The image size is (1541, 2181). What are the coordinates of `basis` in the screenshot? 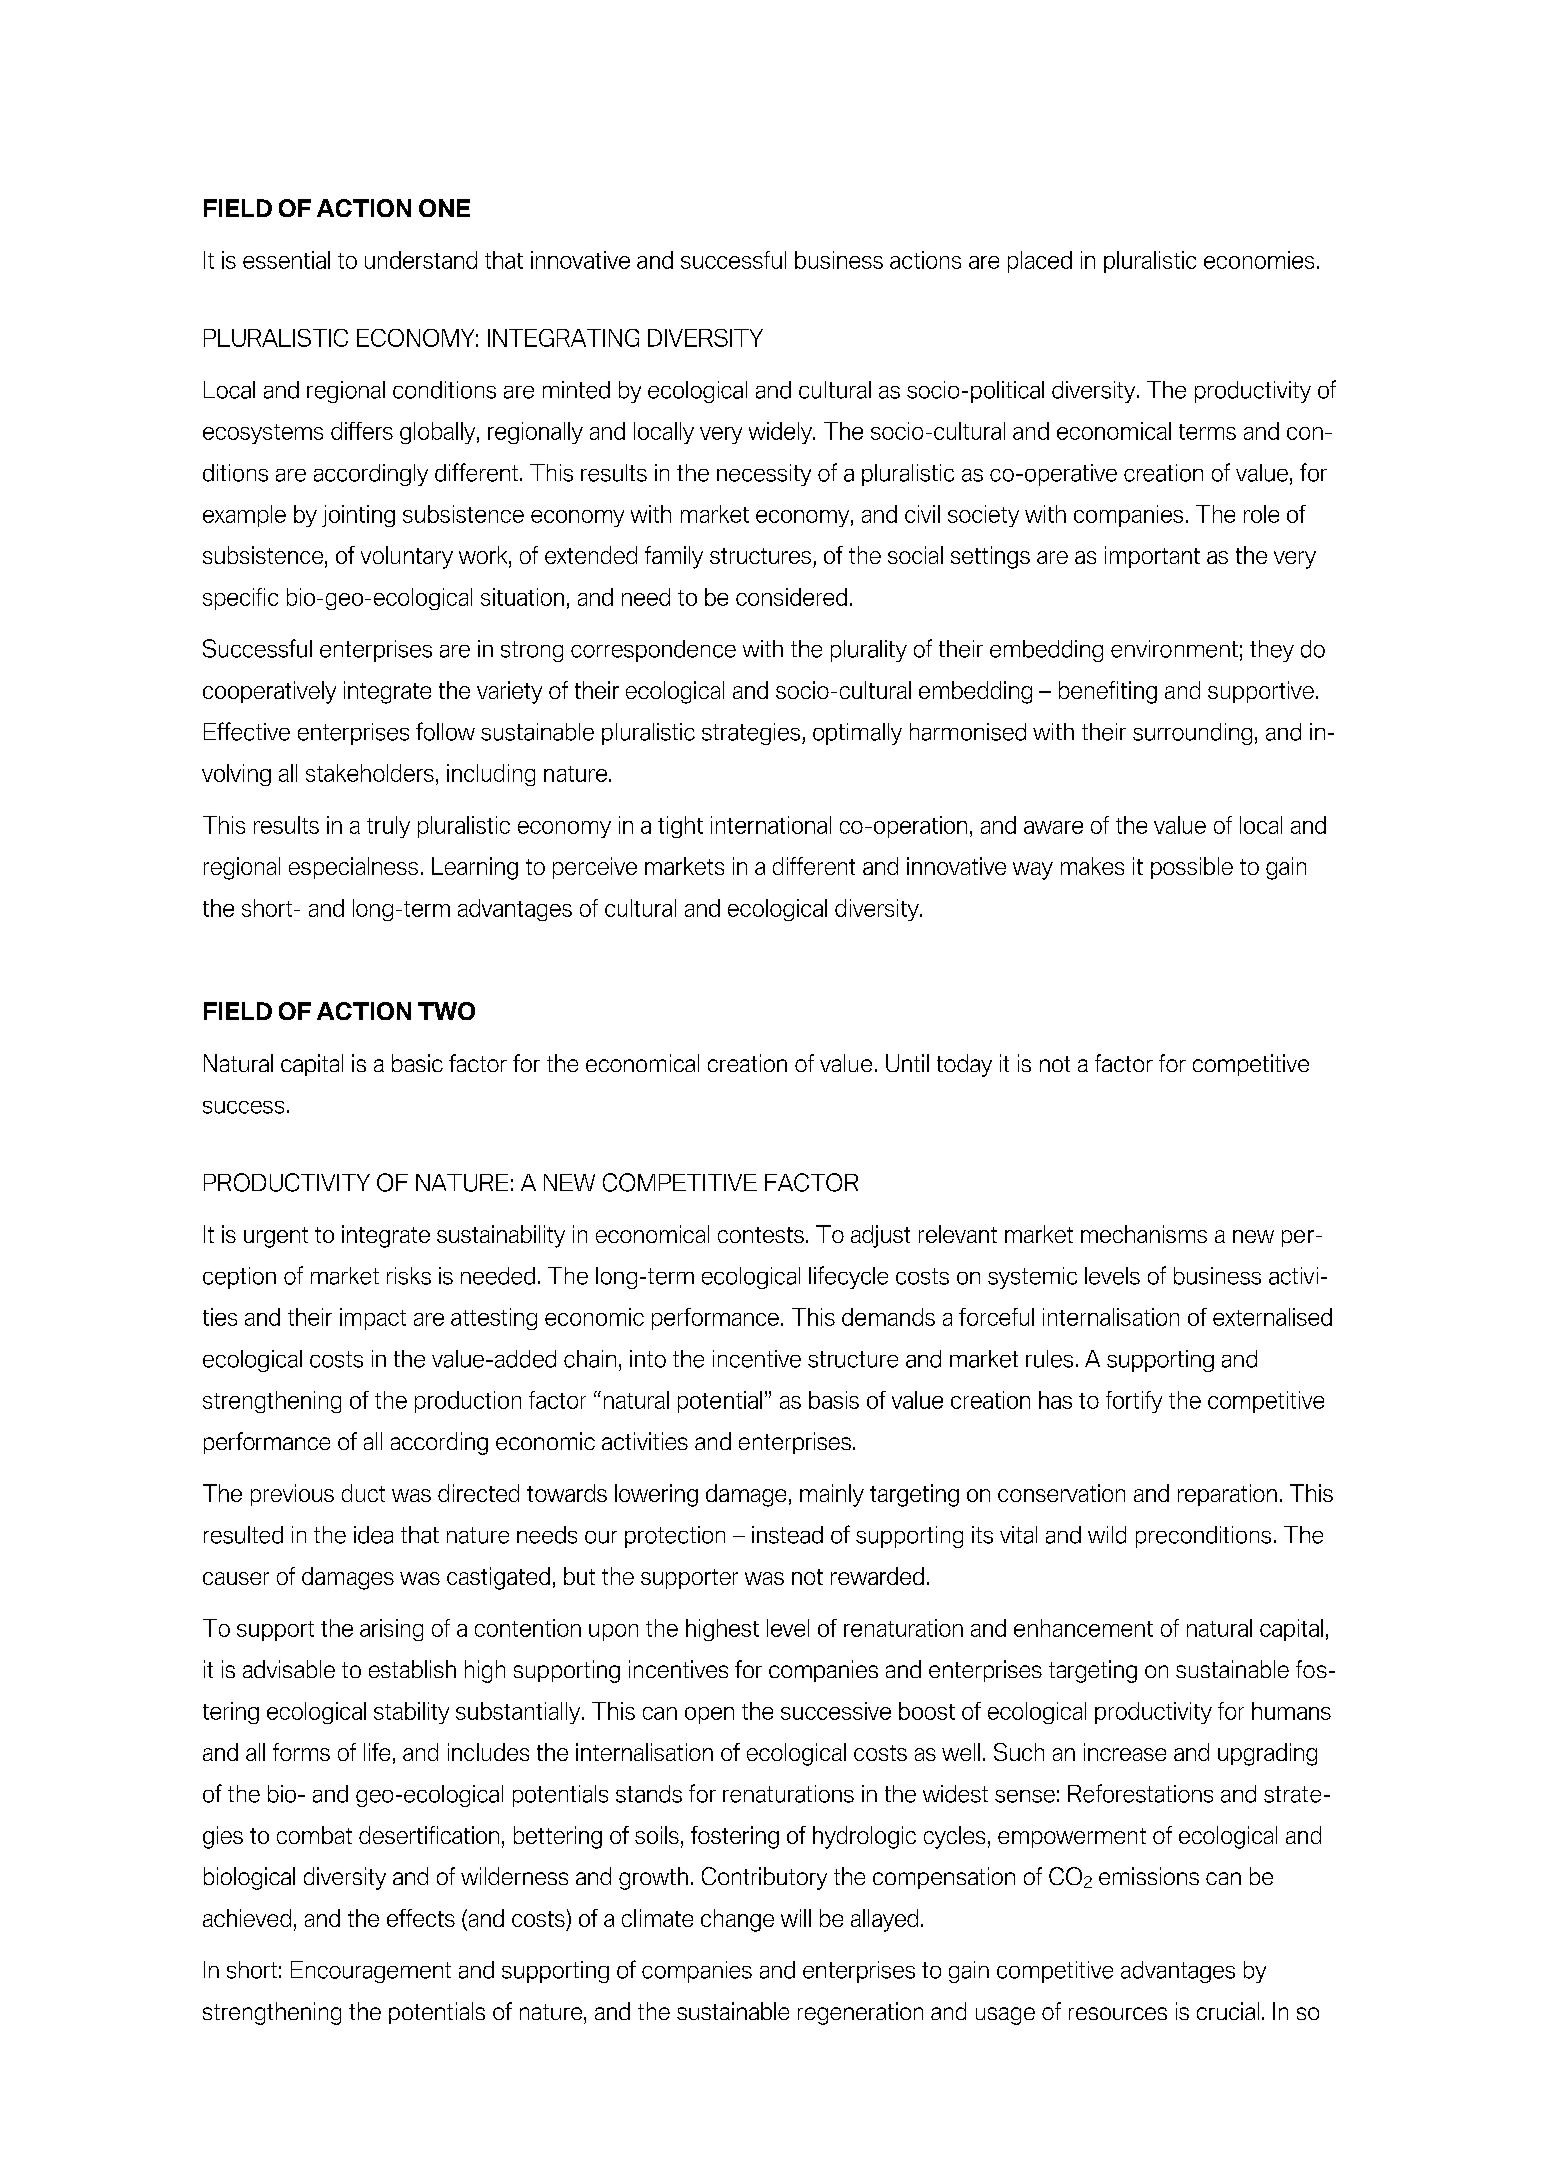 It's located at (834, 1400).
